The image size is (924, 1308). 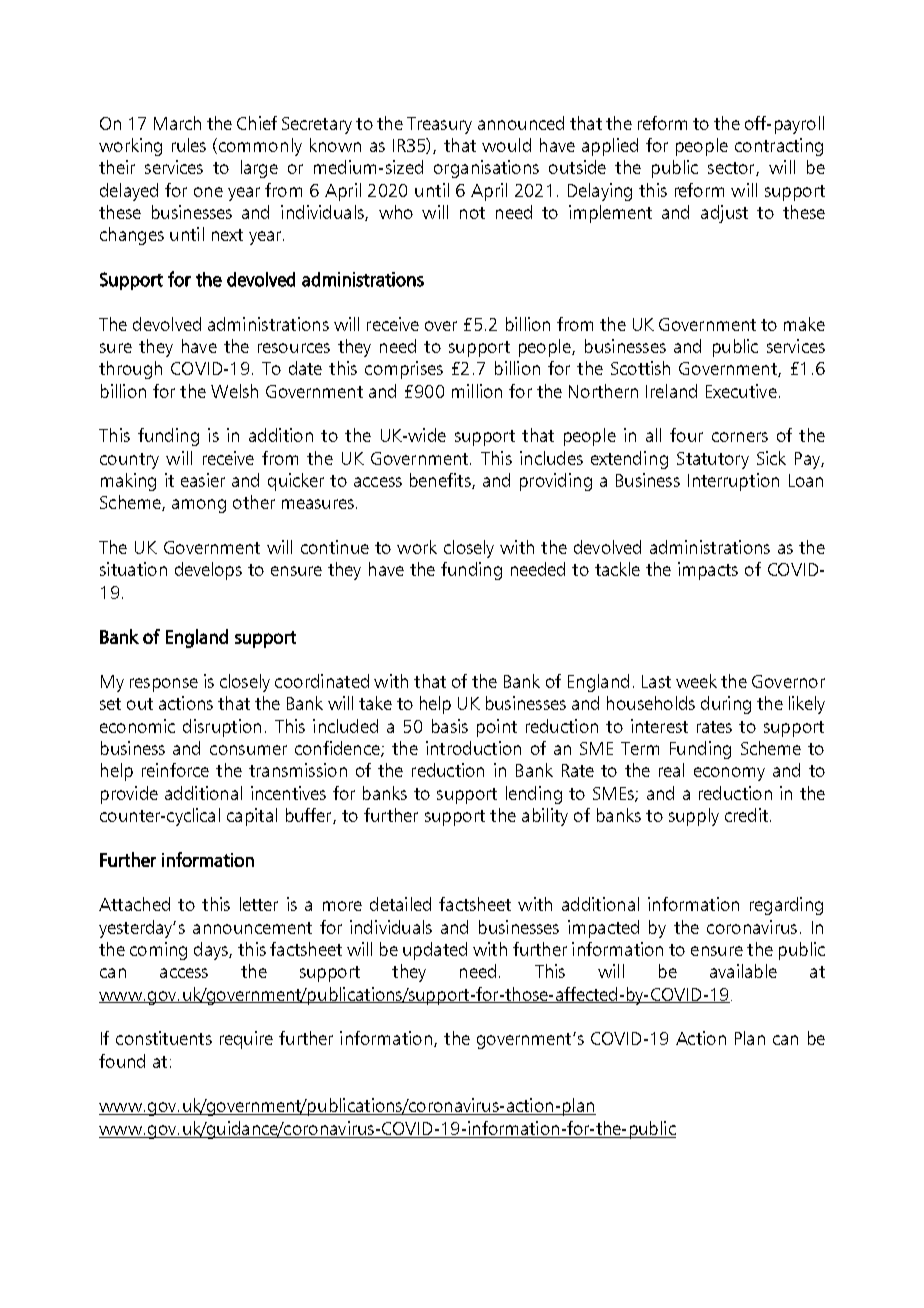 I want to click on constituents, so click(x=164, y=1038).
